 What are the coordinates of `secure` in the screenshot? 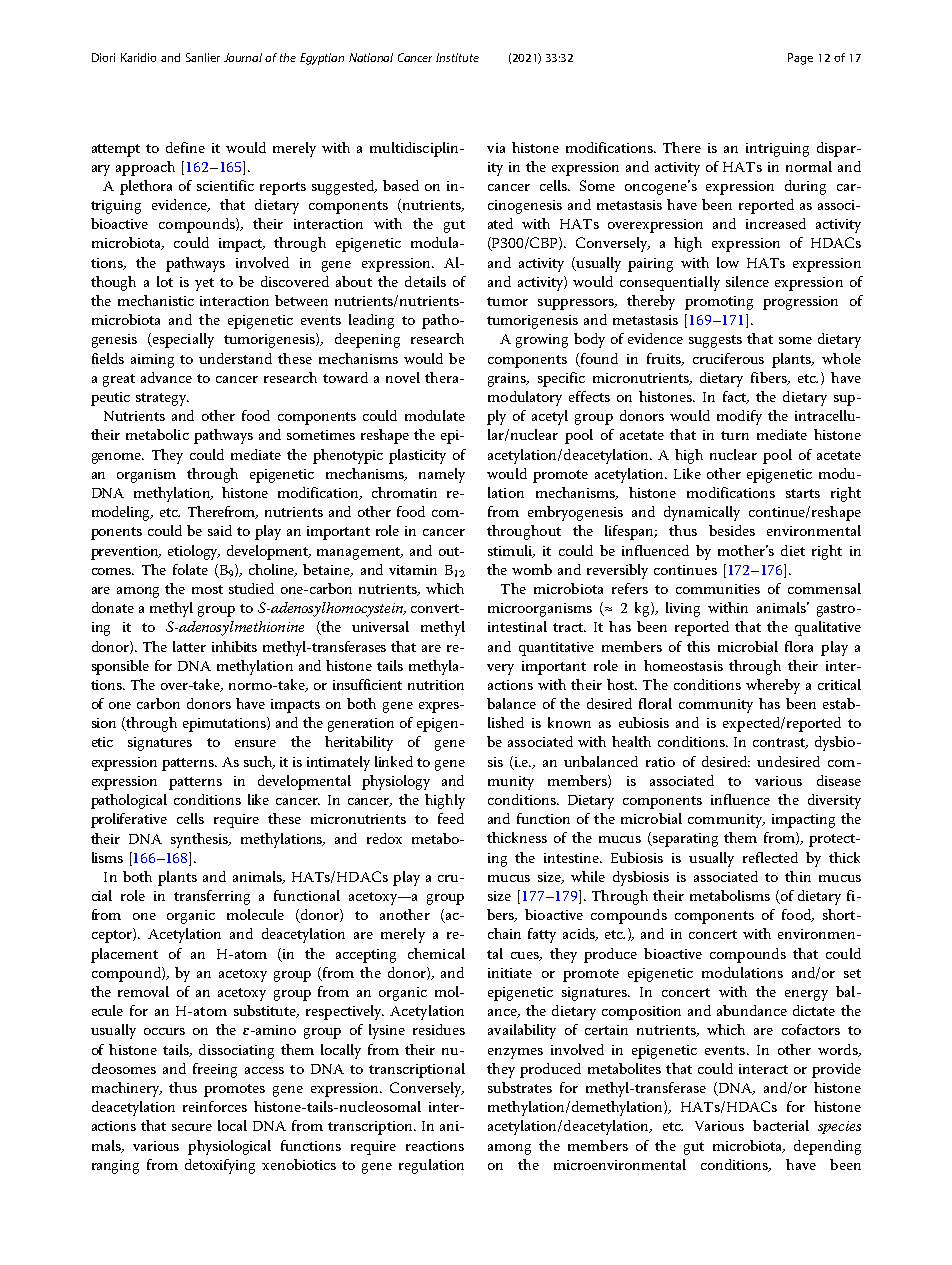 It's located at (192, 1127).
